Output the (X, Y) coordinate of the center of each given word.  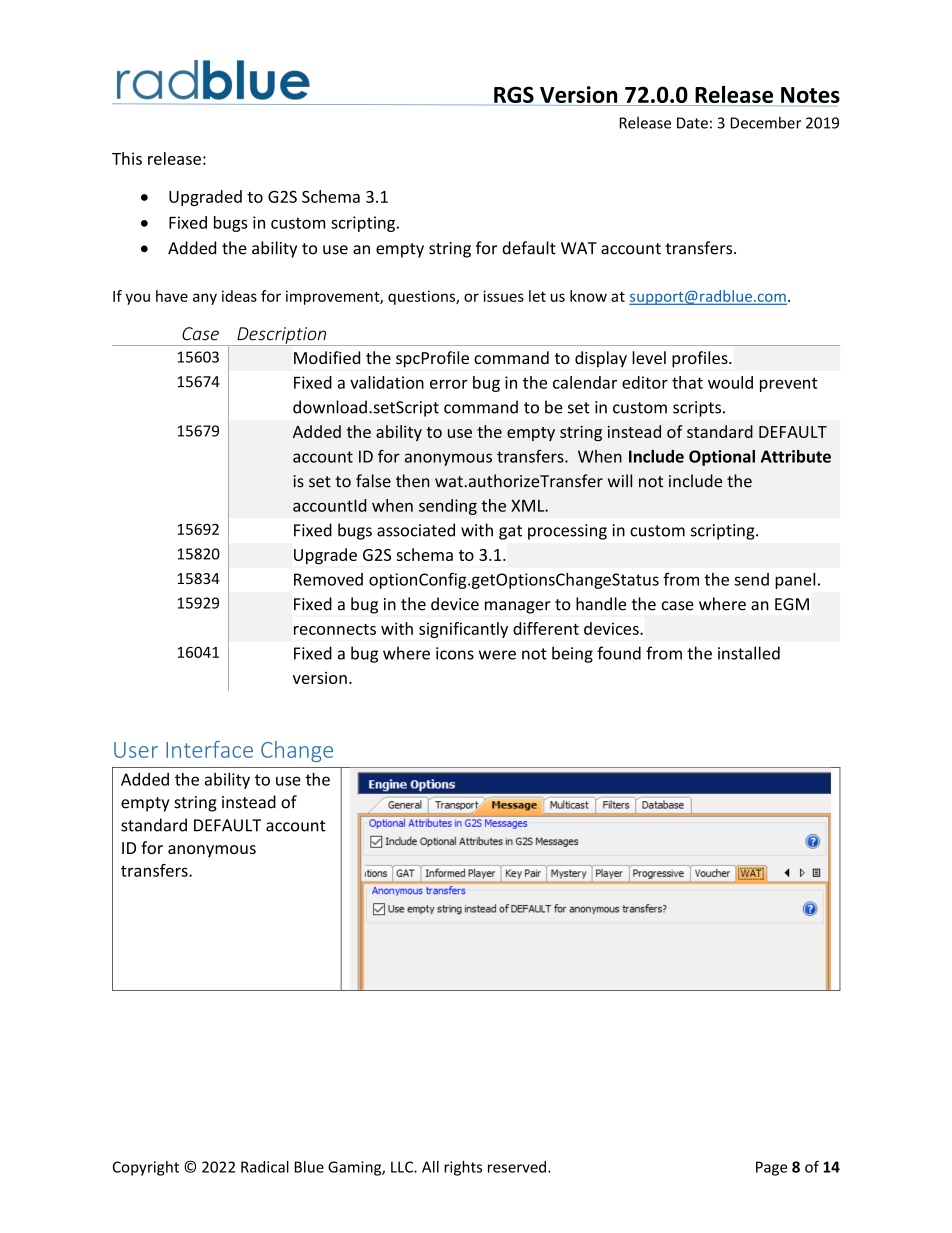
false (373, 481)
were (497, 655)
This (127, 158)
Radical (265, 1167)
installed (749, 653)
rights (463, 1168)
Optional (722, 458)
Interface (209, 749)
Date (692, 123)
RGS (515, 96)
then (413, 481)
